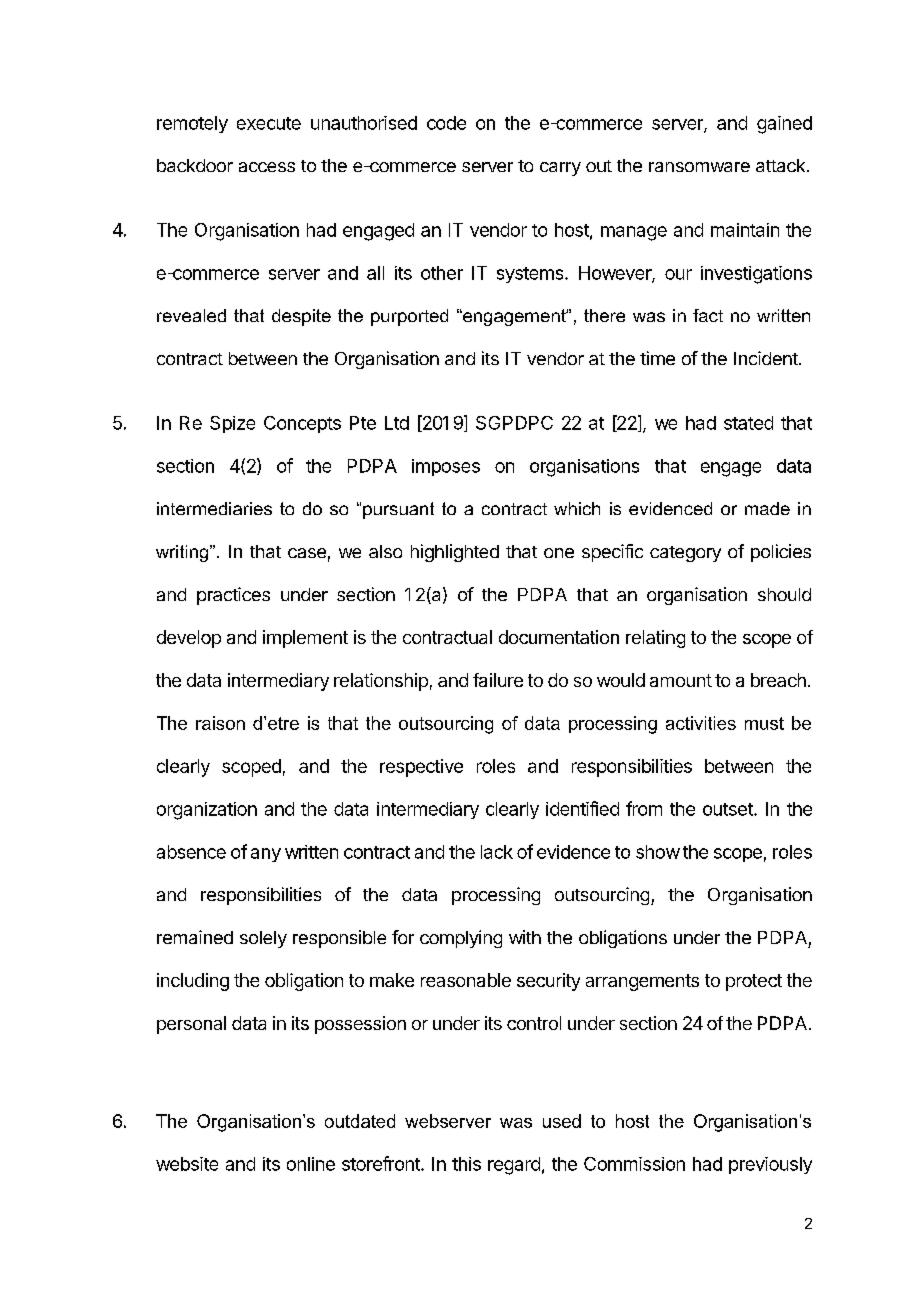 This screenshot has width=924, height=1308. Describe the element at coordinates (699, 167) in the screenshot. I see `ransomware` at that location.
